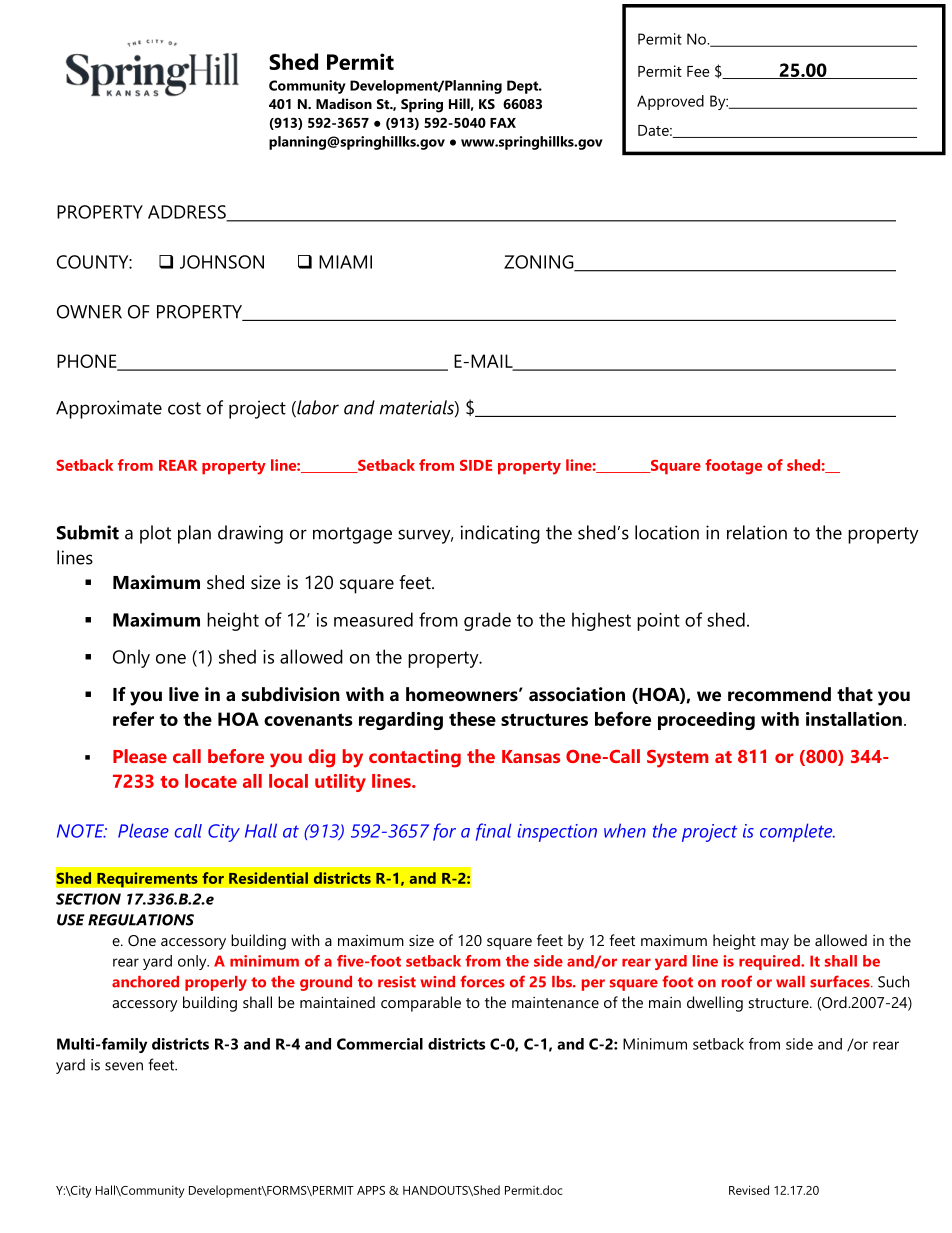  Describe the element at coordinates (184, 694) in the page. I see `live` at that location.
